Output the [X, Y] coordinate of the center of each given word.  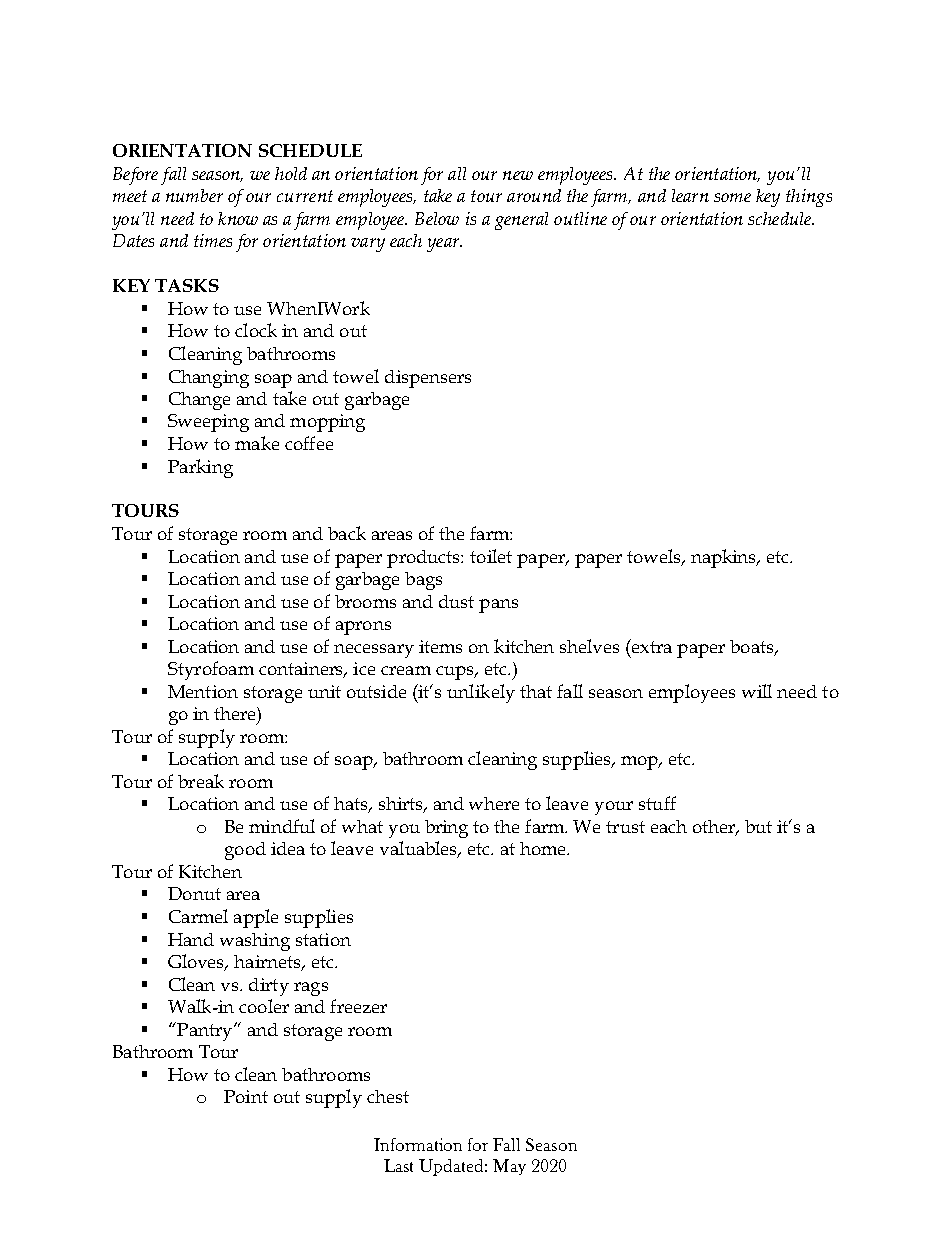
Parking [200, 468]
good [245, 851]
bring [446, 829]
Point [246, 1096]
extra [650, 646]
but [758, 826]
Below [437, 218]
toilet [491, 556]
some [732, 197]
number [194, 195]
